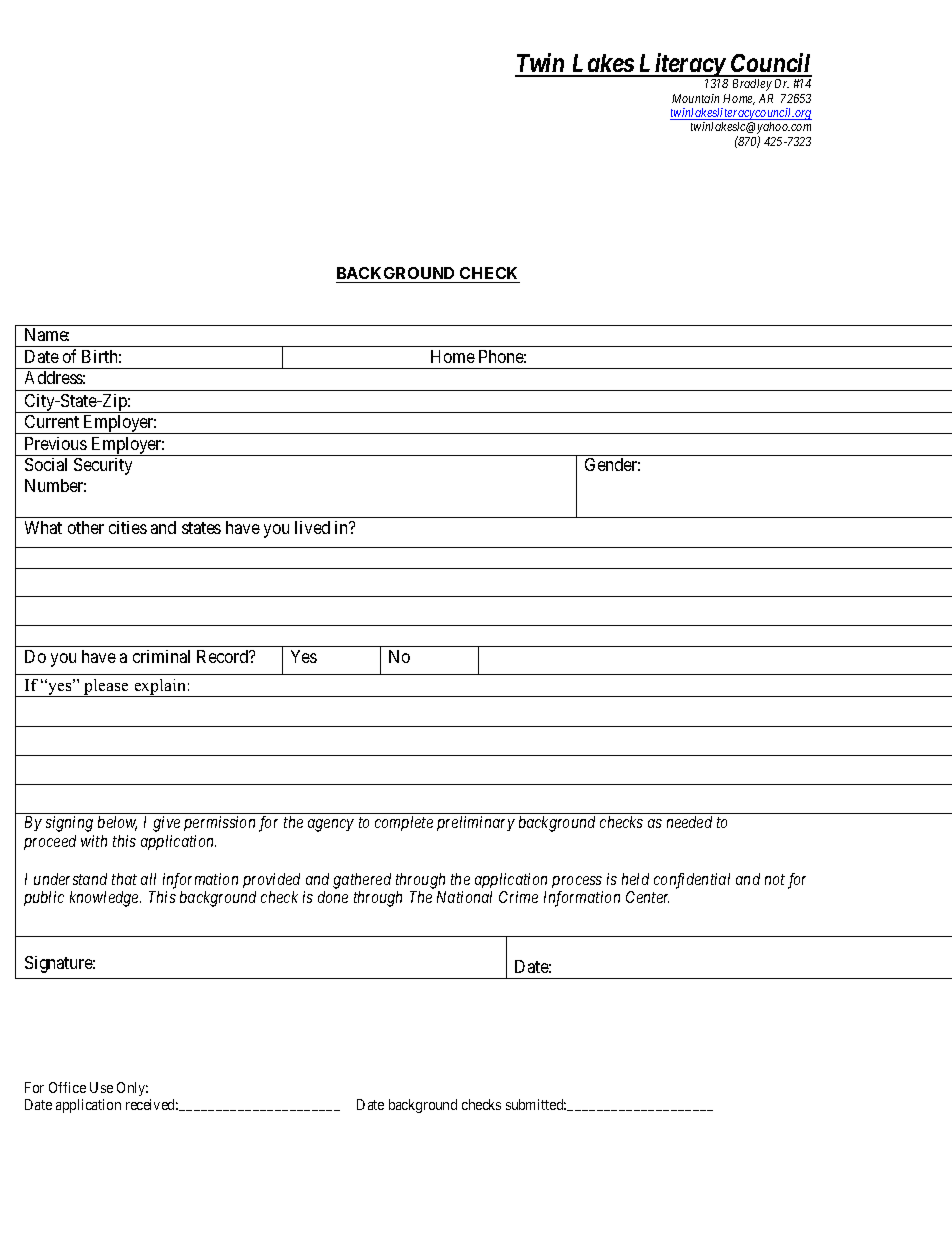 The width and height of the page is (952, 1233). Describe the element at coordinates (128, 527) in the page. I see `cities` at that location.
